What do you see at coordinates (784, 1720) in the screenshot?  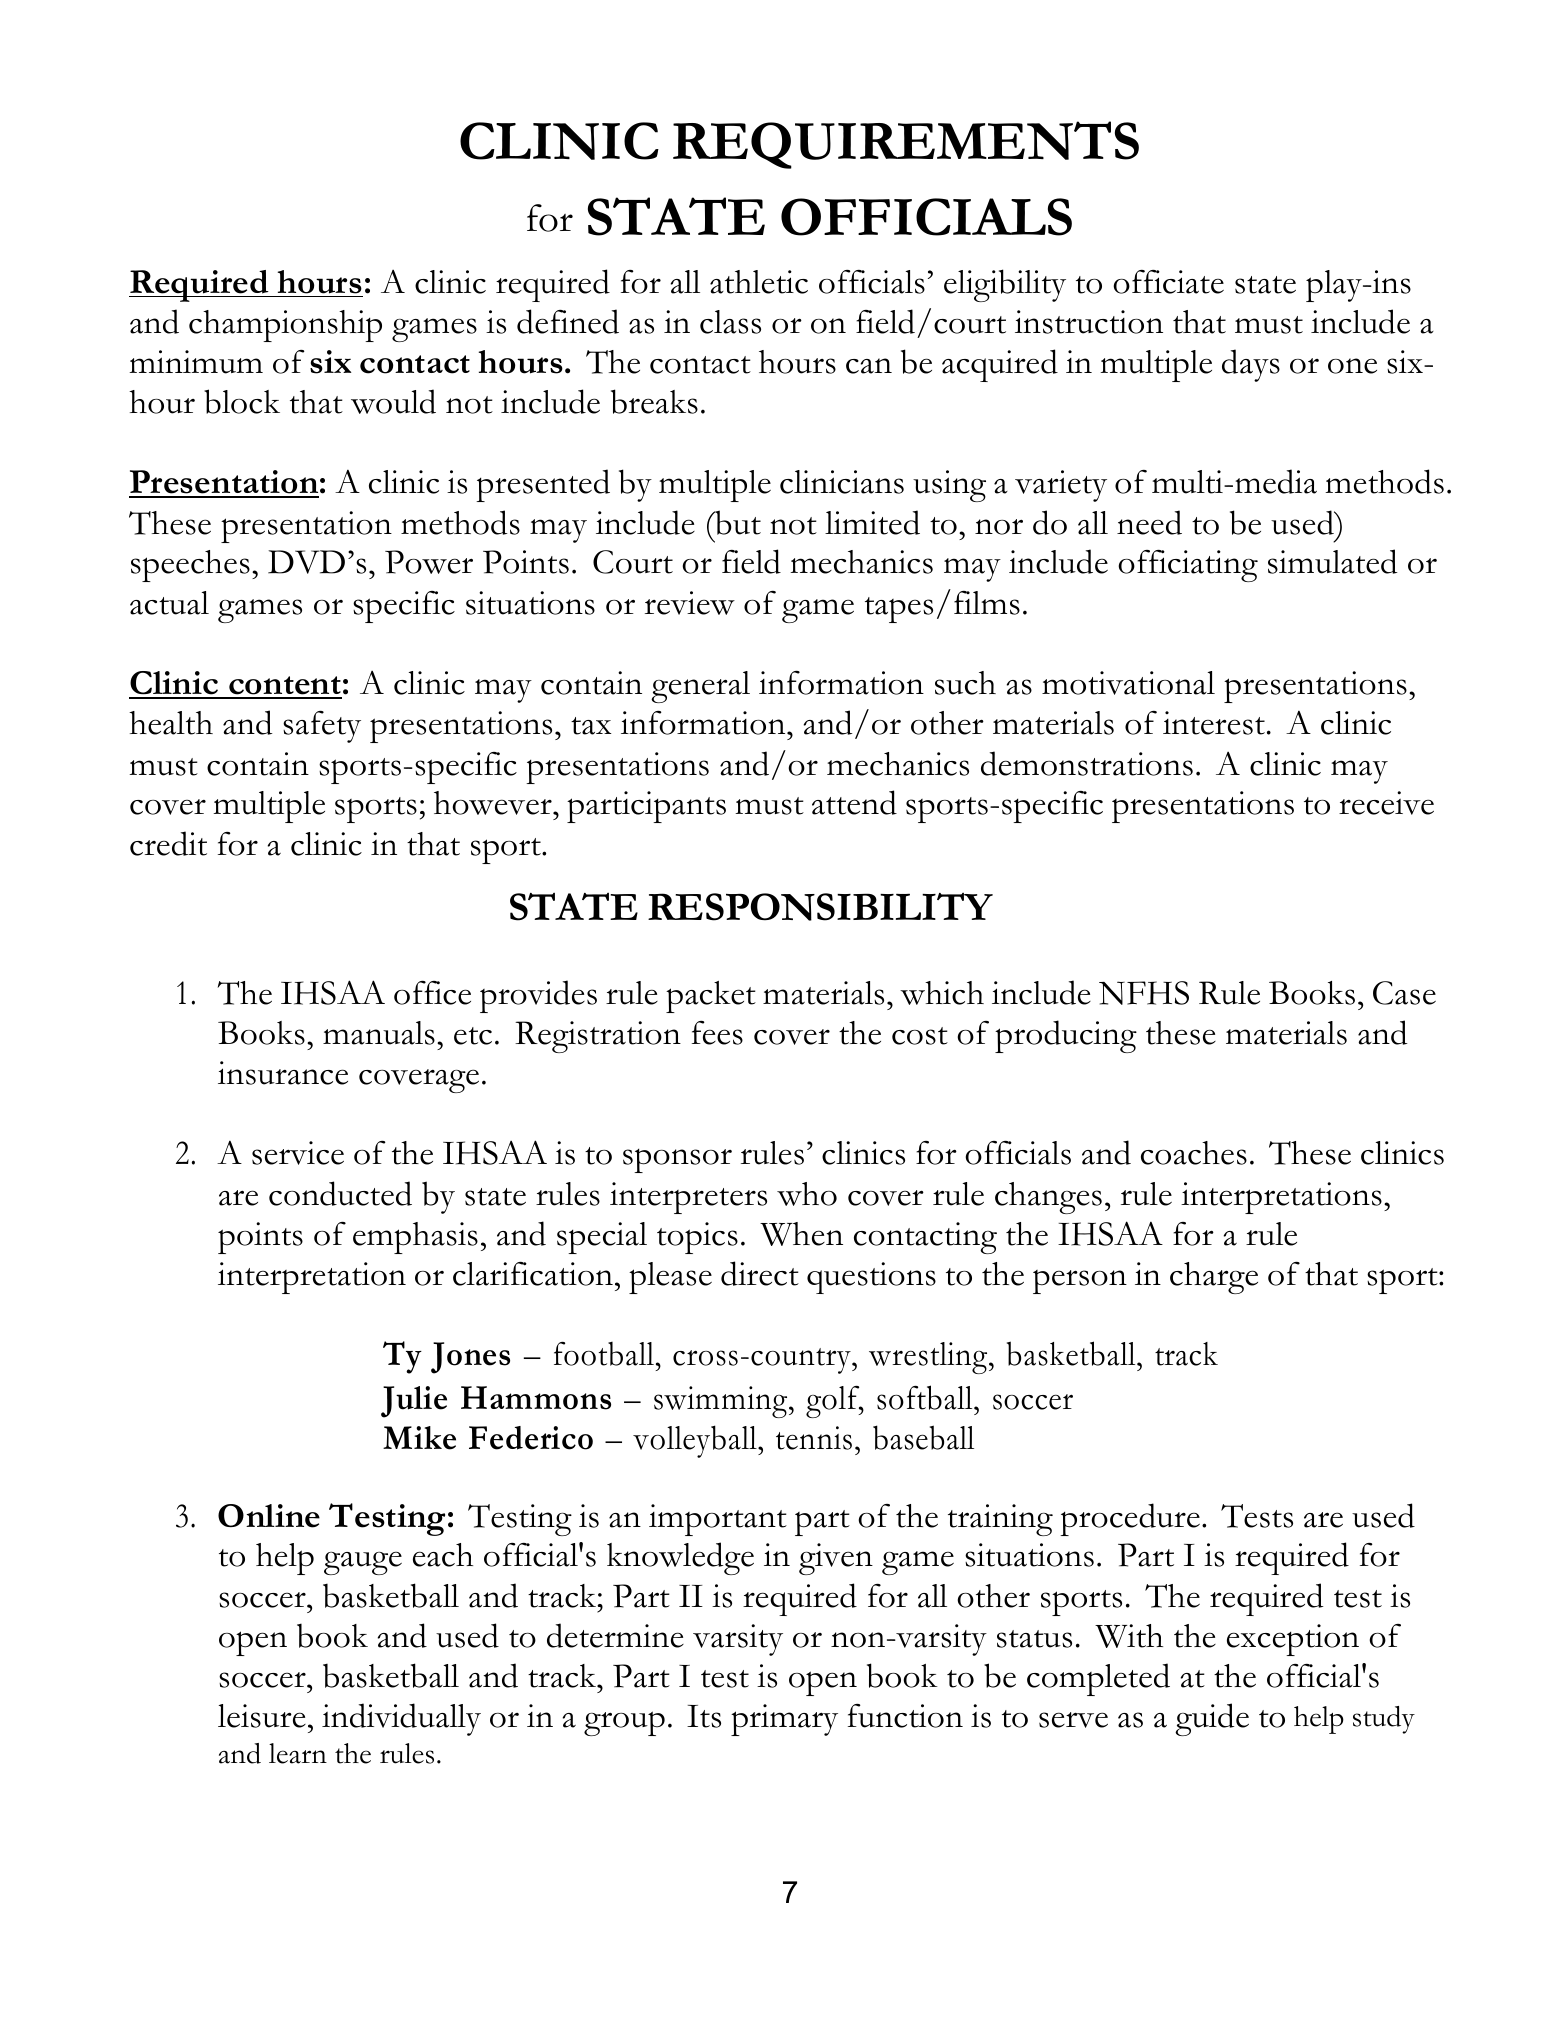 I see `primary` at bounding box center [784, 1720].
